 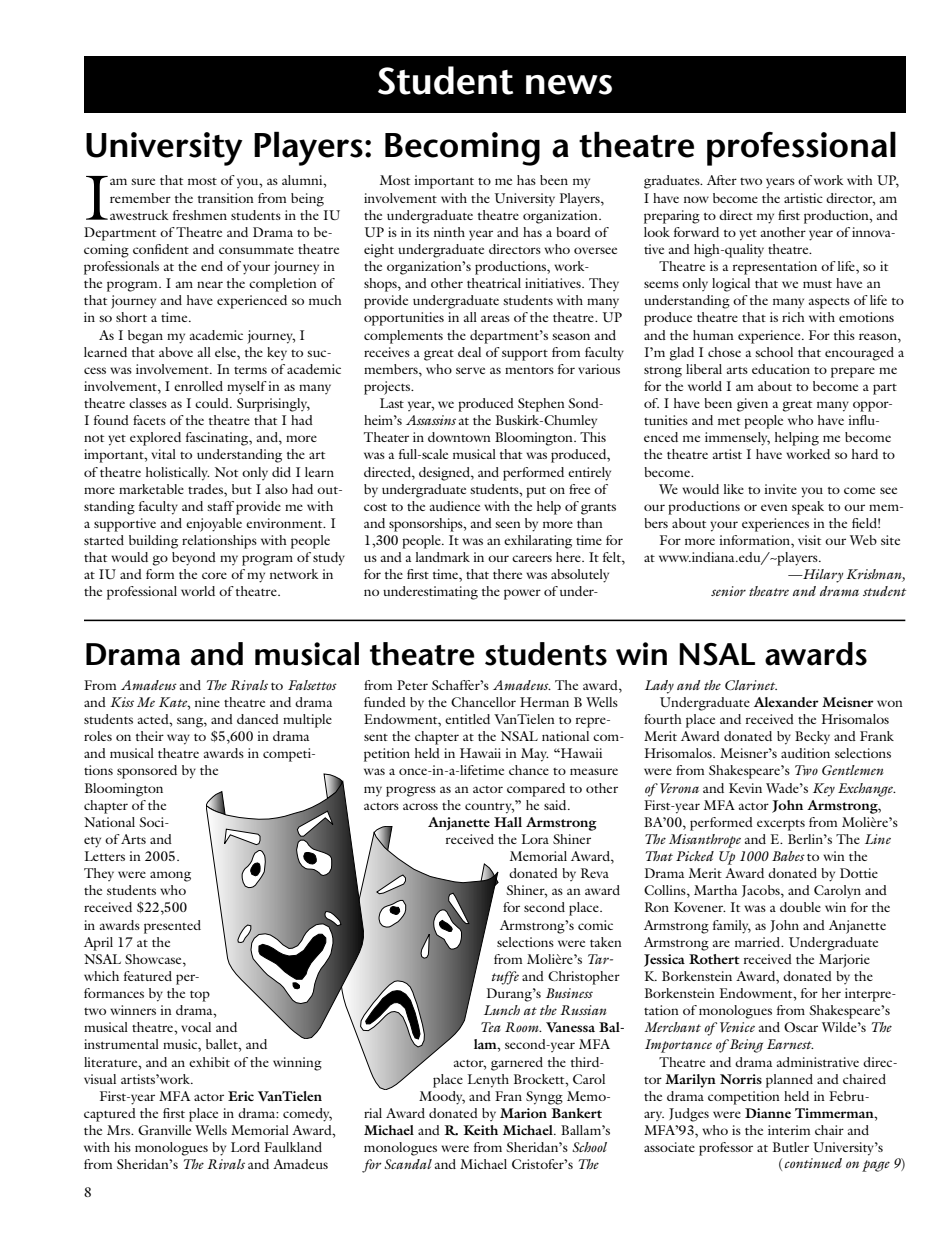 What do you see at coordinates (595, 925) in the screenshot?
I see `comic` at bounding box center [595, 925].
